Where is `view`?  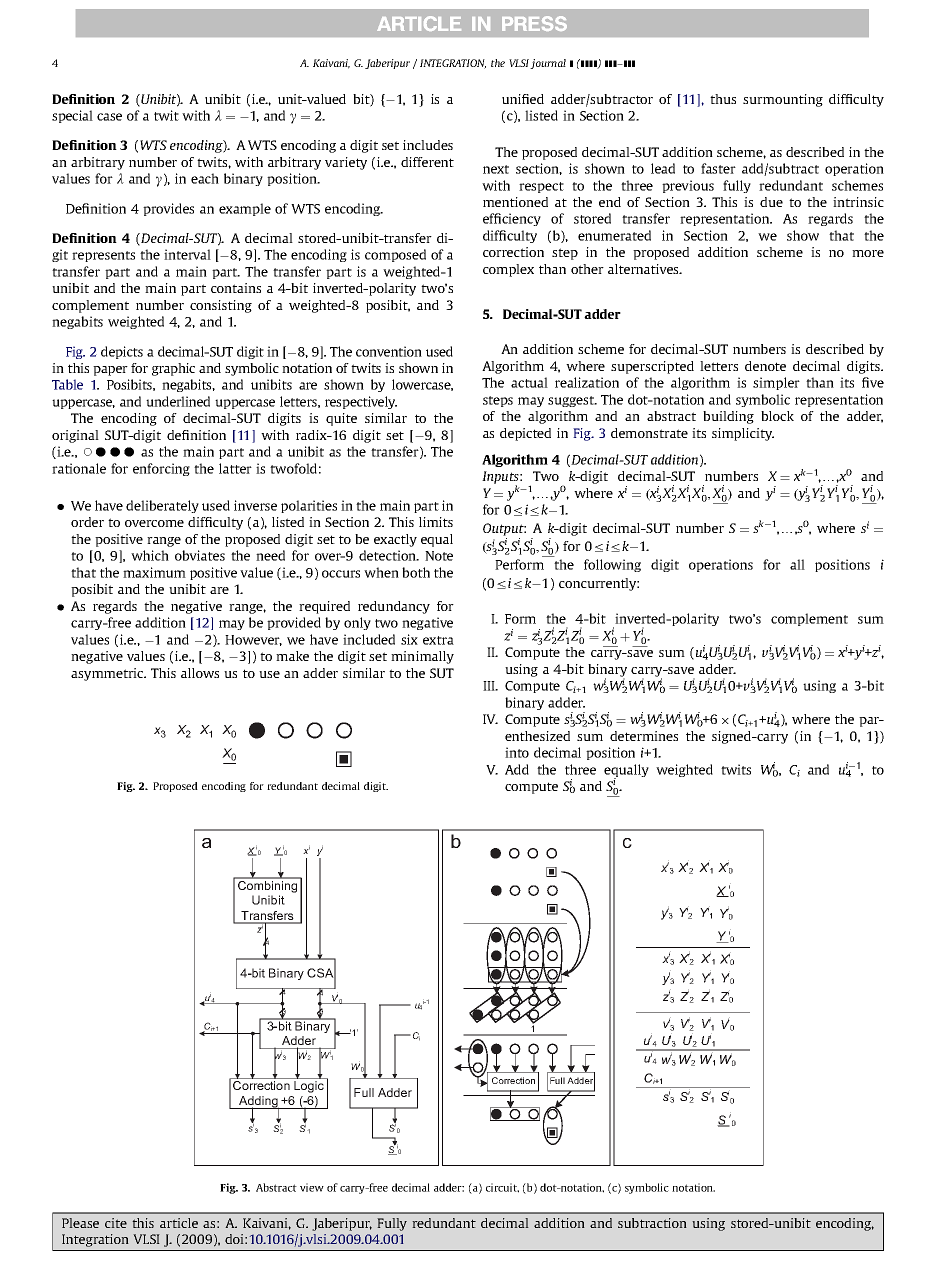 view is located at coordinates (312, 1187).
